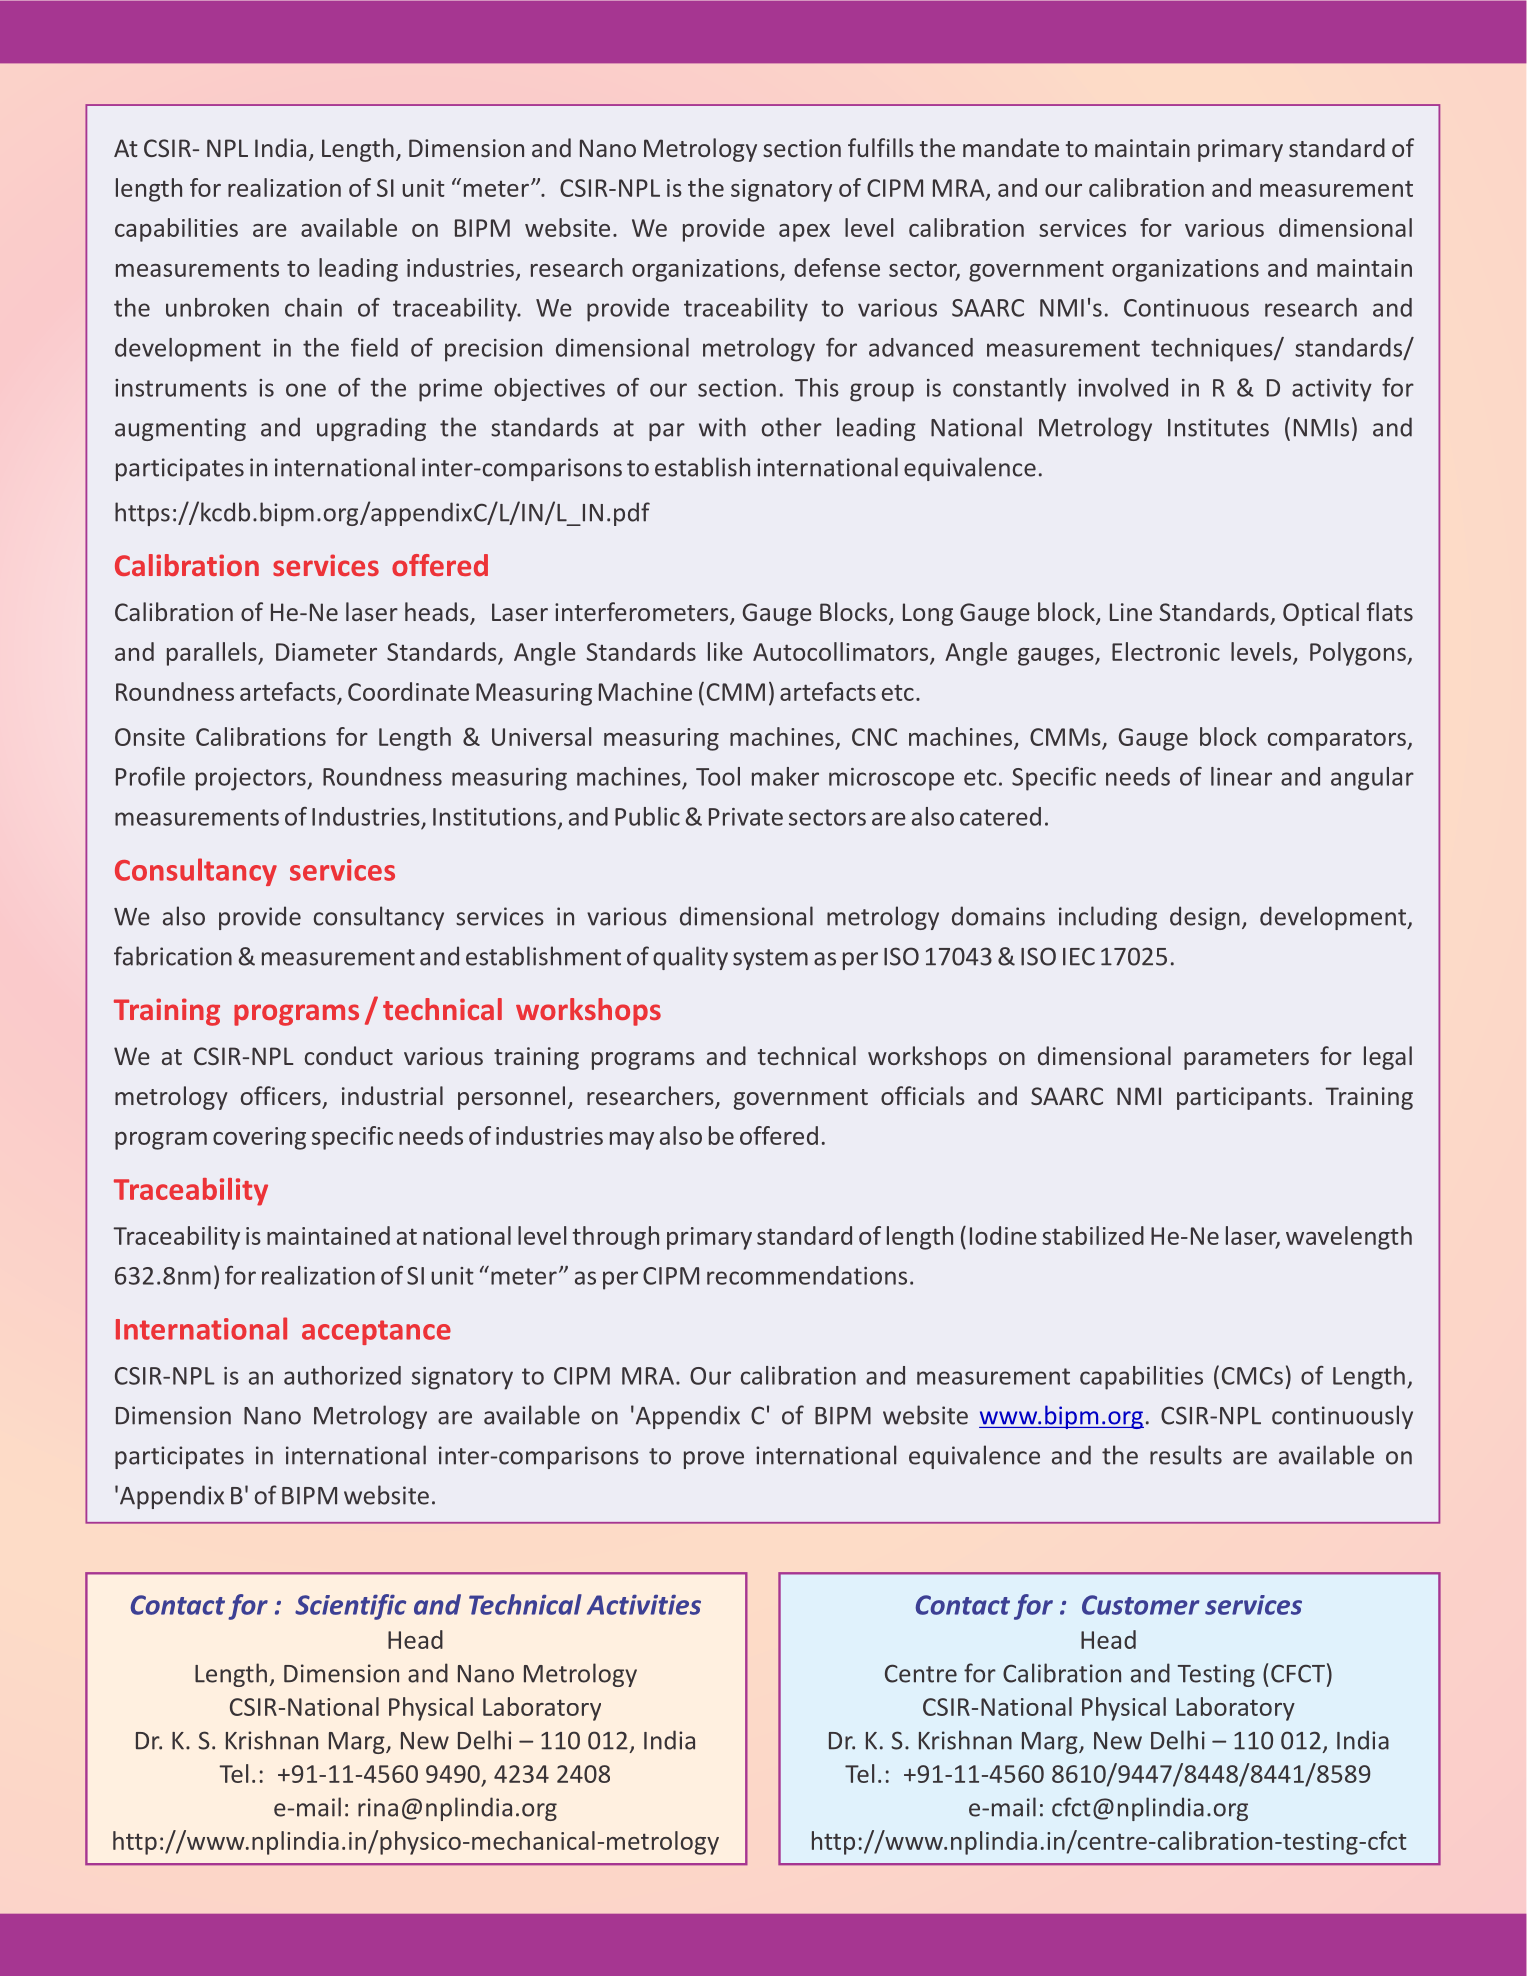  What do you see at coordinates (1205, 918) in the image?
I see `design` at bounding box center [1205, 918].
